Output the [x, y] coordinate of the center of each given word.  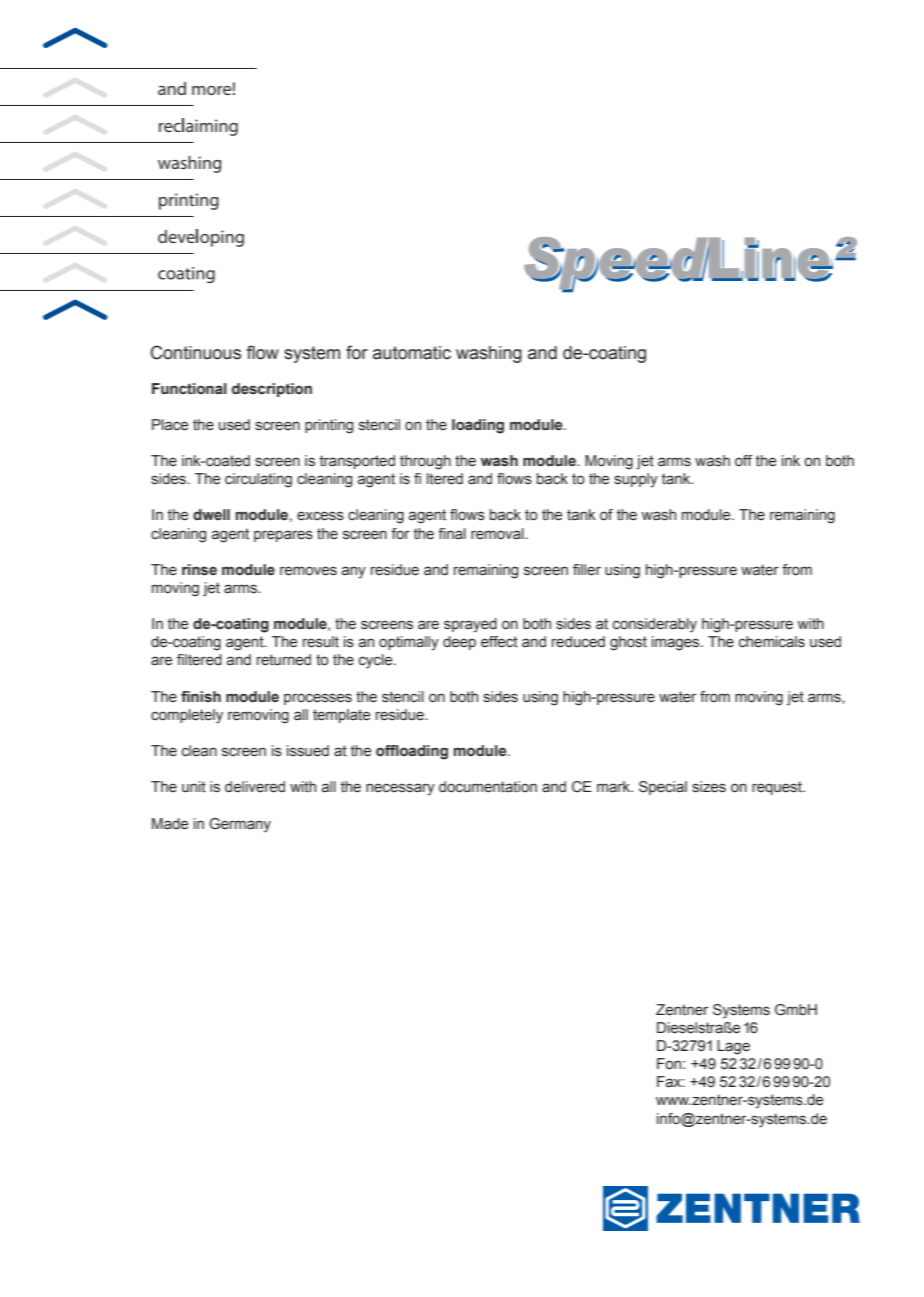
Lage [733, 1047]
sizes [709, 787]
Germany [240, 825]
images [677, 643]
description [272, 390]
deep [459, 643]
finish [201, 697]
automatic [412, 353]
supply [636, 480]
